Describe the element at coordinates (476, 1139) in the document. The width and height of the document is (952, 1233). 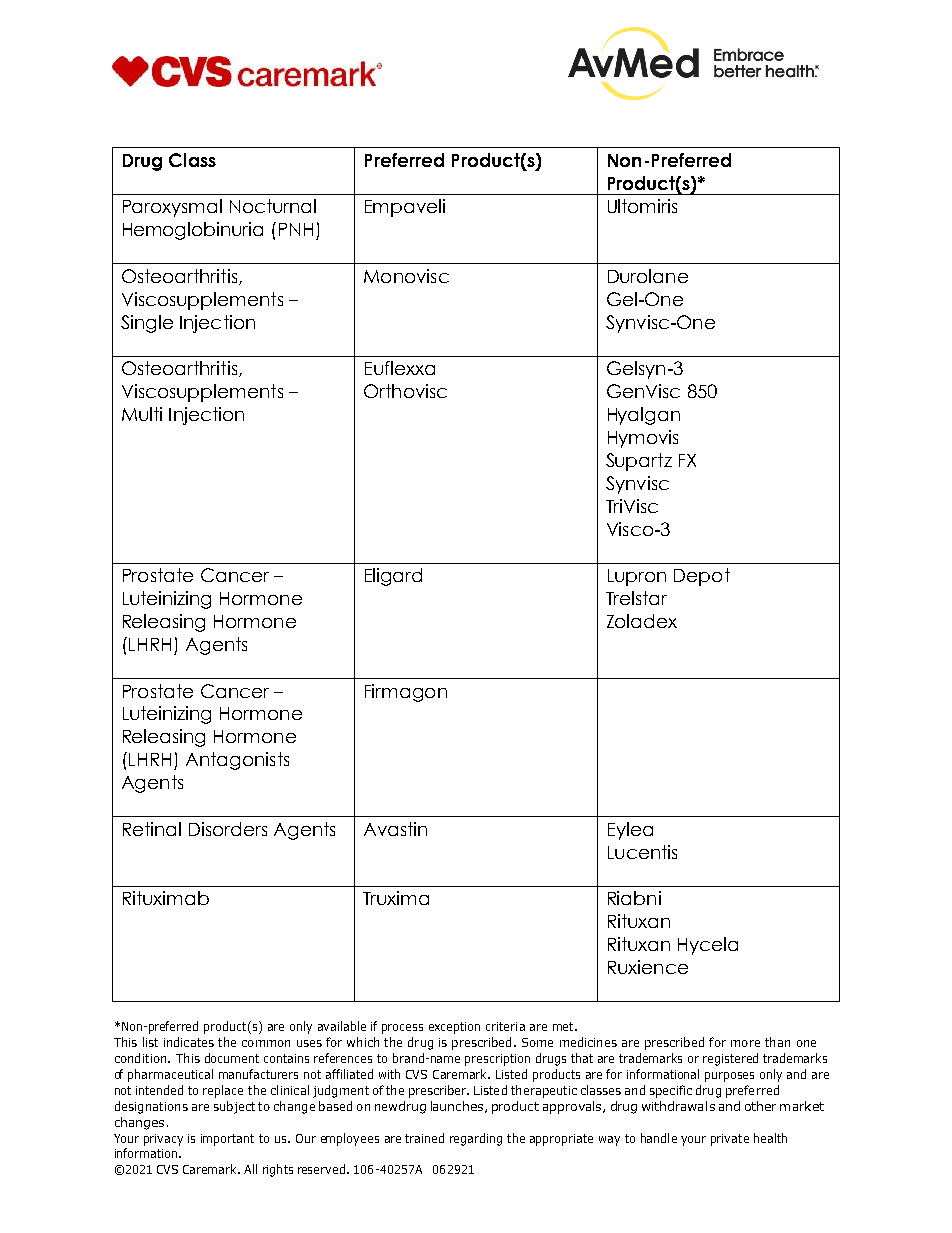
I see `regarding` at that location.
